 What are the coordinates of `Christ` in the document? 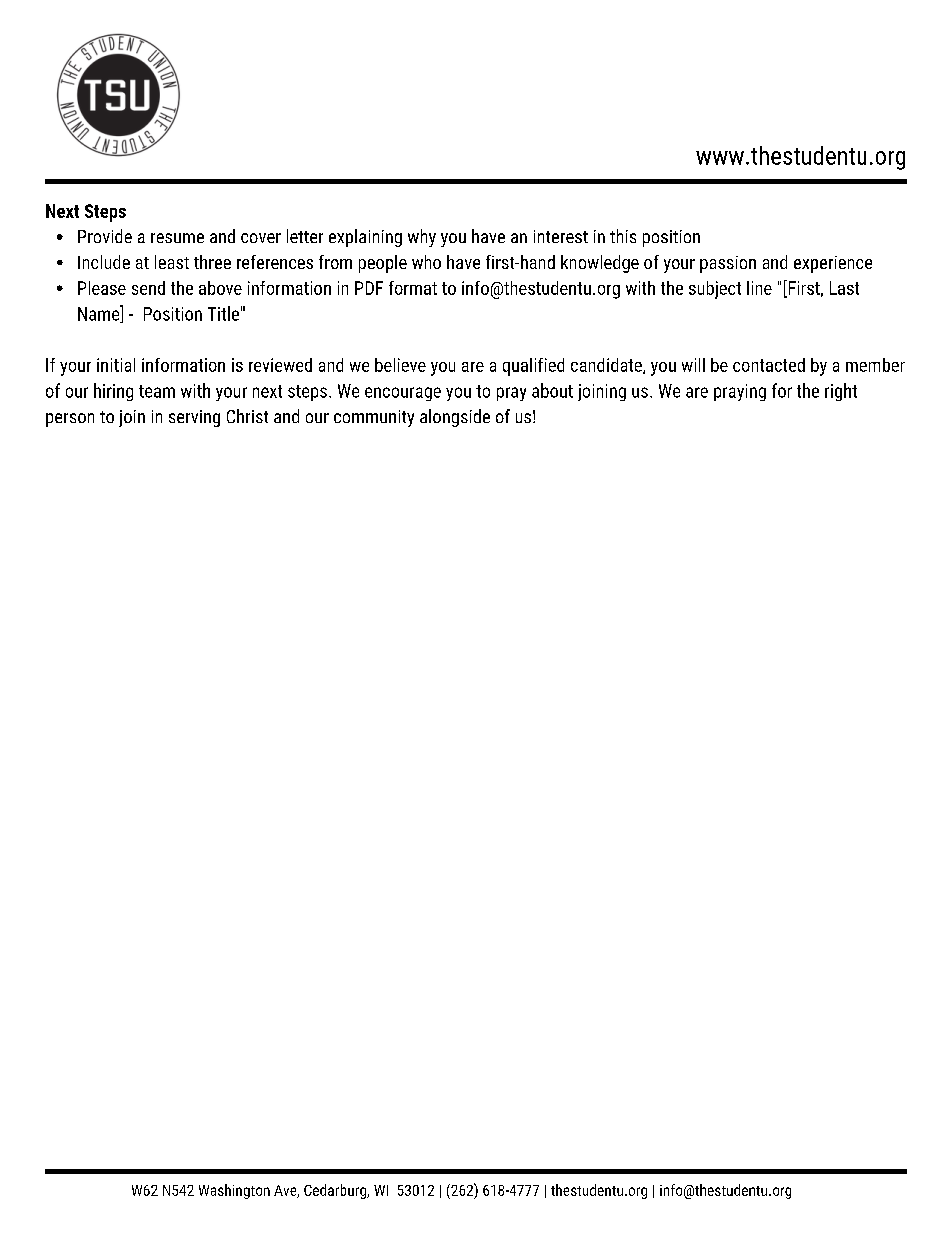 It's located at (247, 416).
